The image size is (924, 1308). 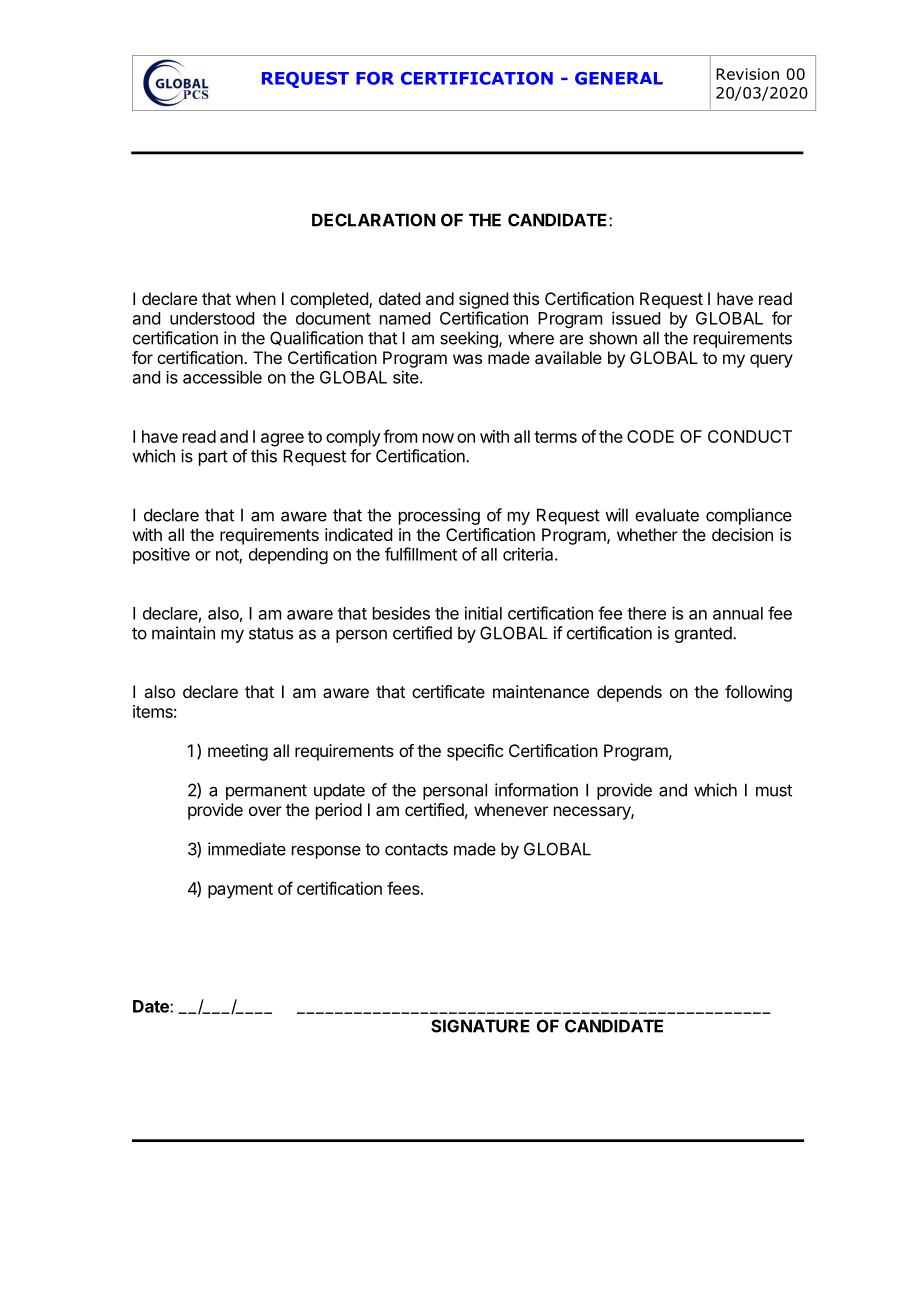 I want to click on was, so click(x=467, y=359).
